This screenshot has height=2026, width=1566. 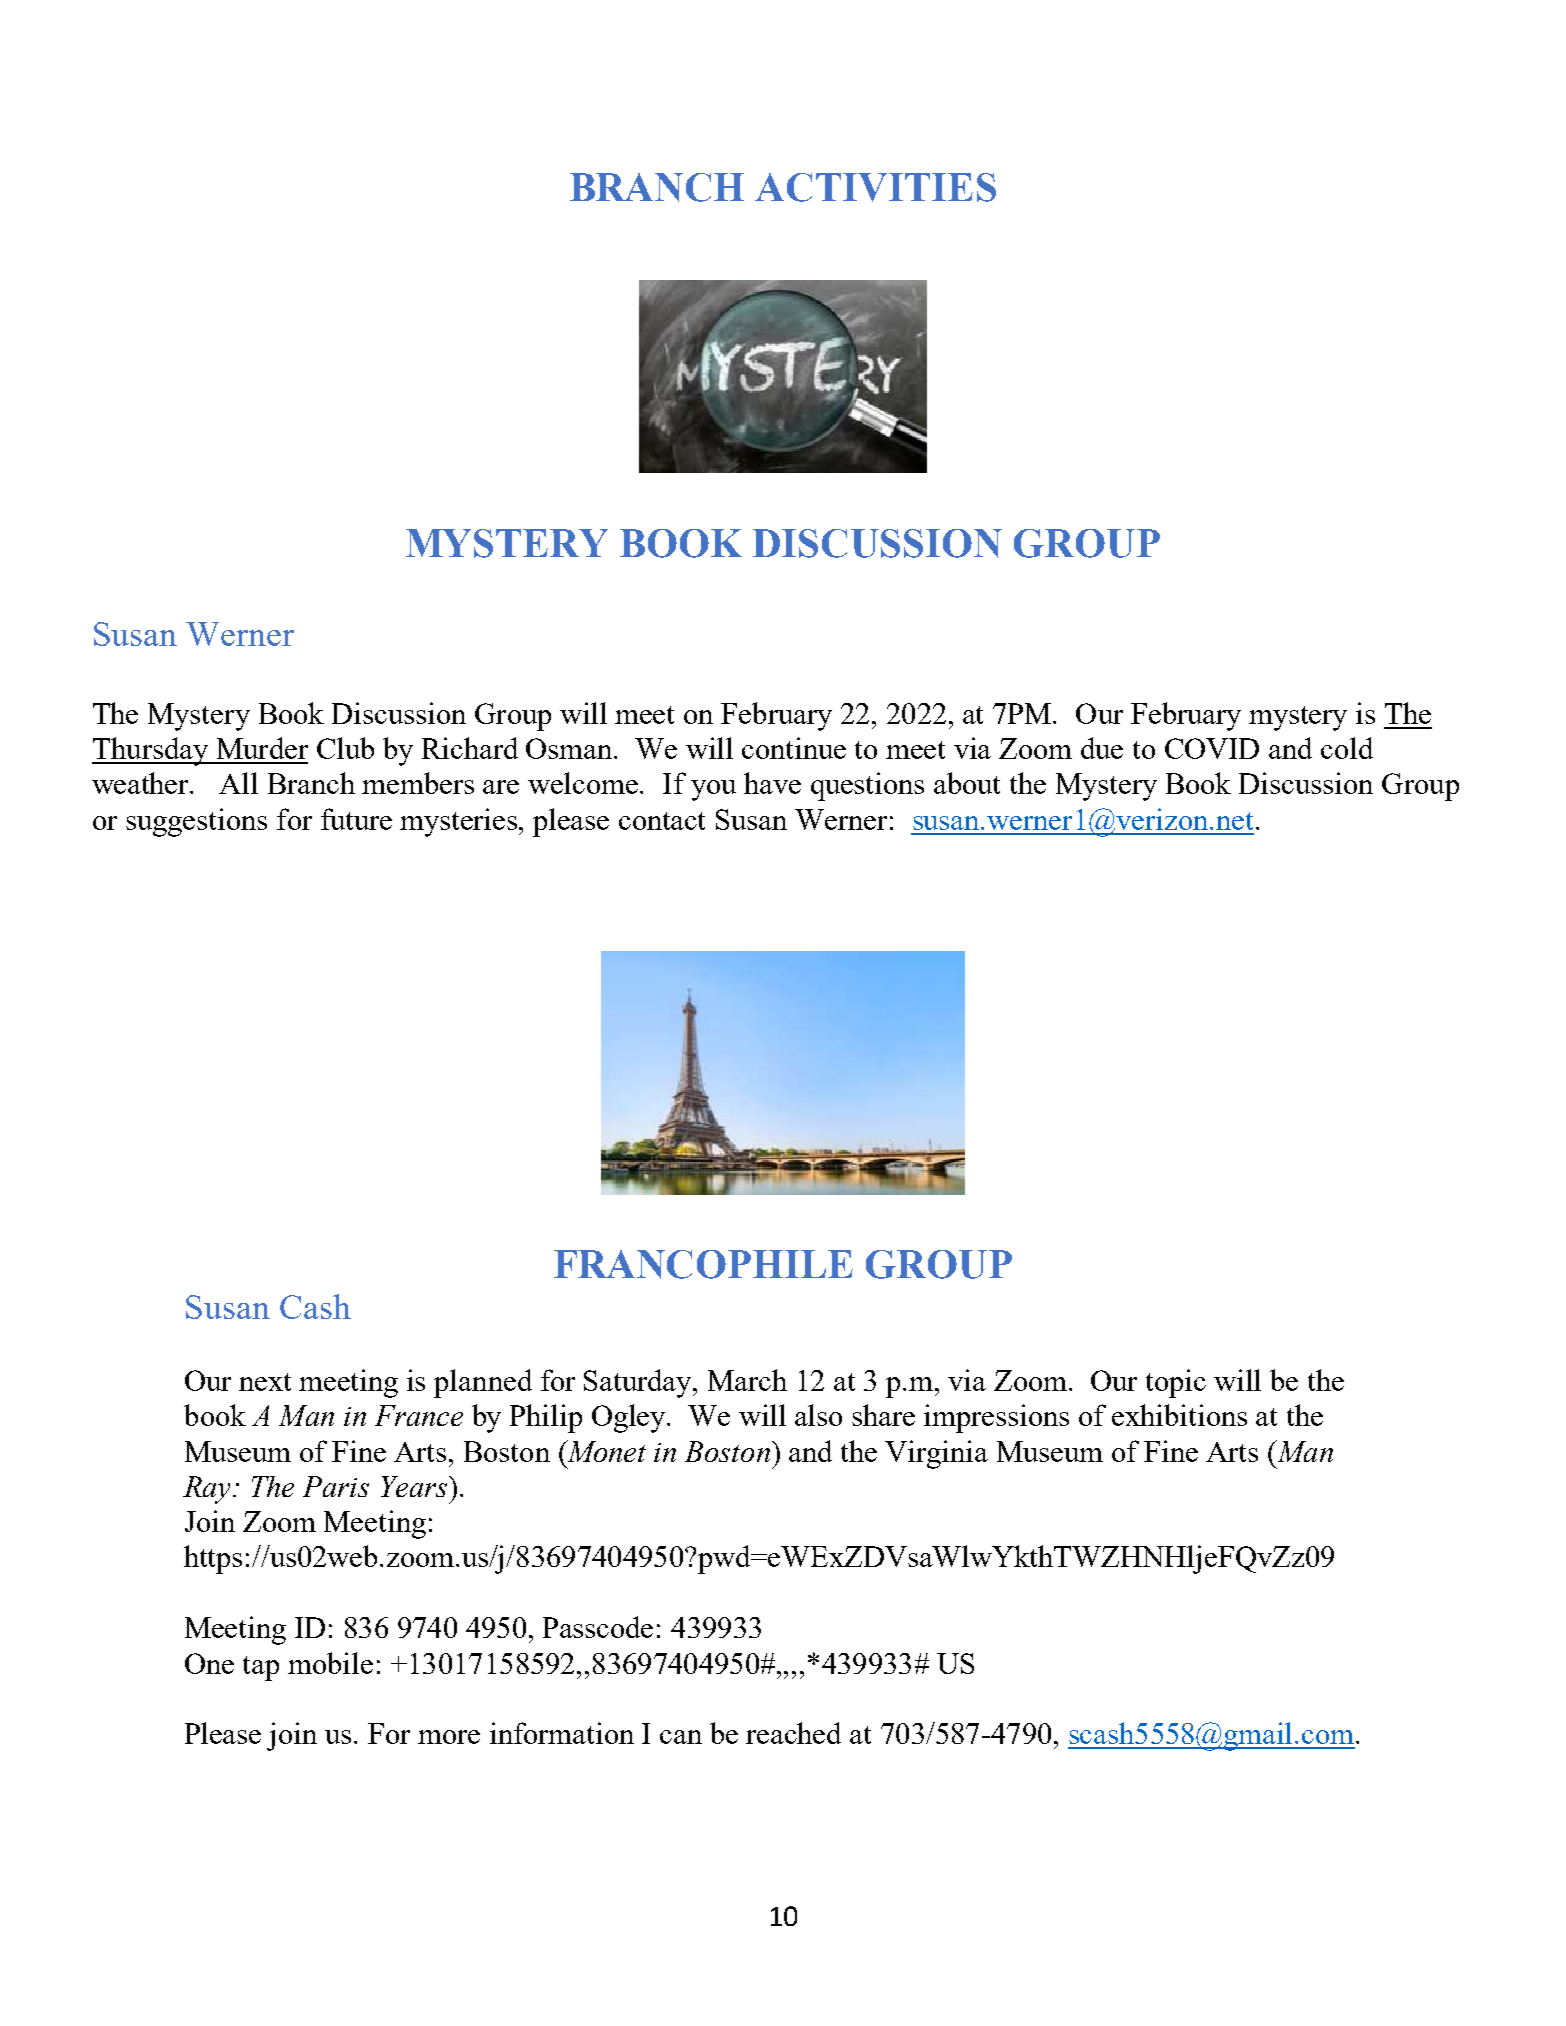 What do you see at coordinates (1102, 748) in the screenshot?
I see `due` at bounding box center [1102, 748].
